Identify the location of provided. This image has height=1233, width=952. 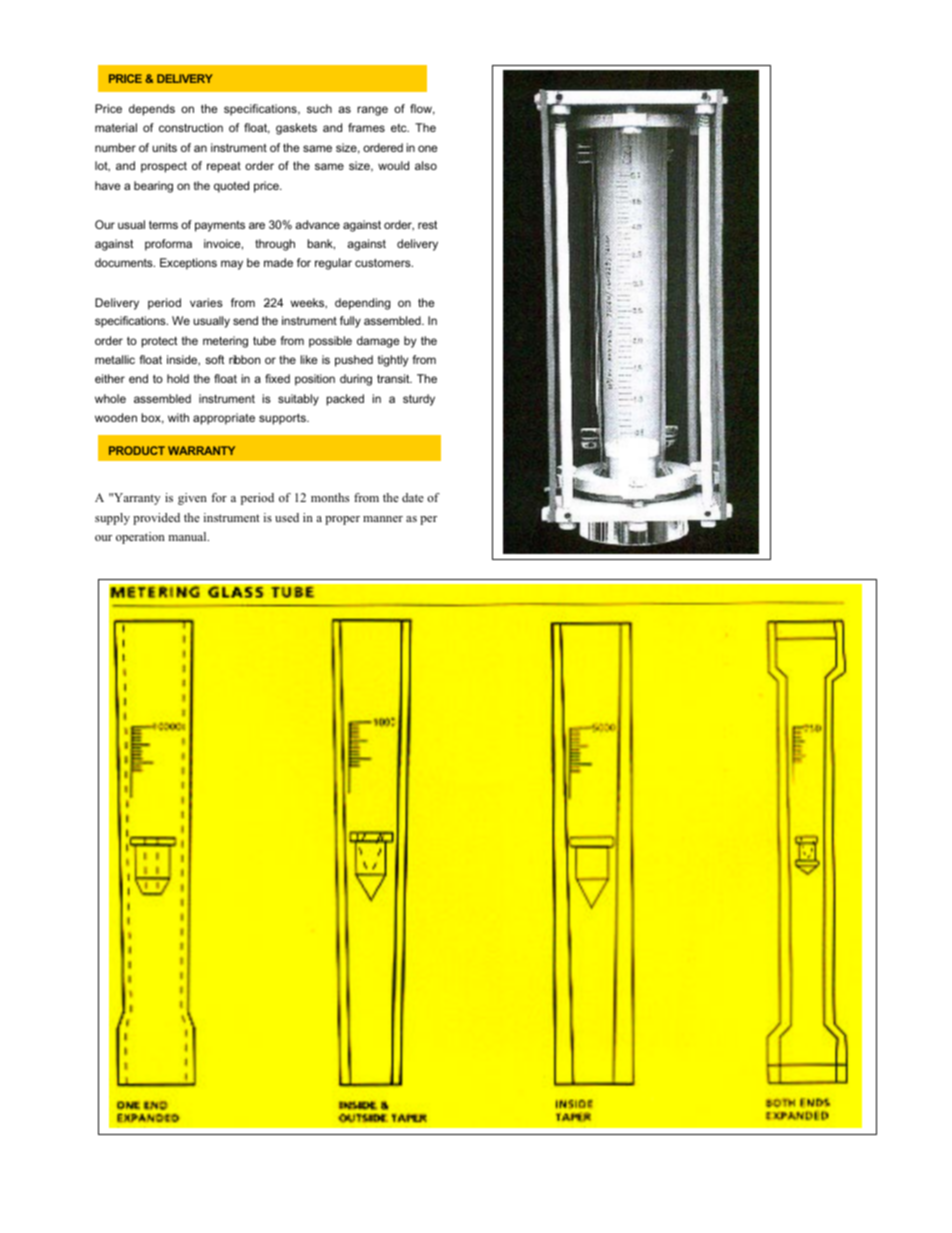
(156, 519).
